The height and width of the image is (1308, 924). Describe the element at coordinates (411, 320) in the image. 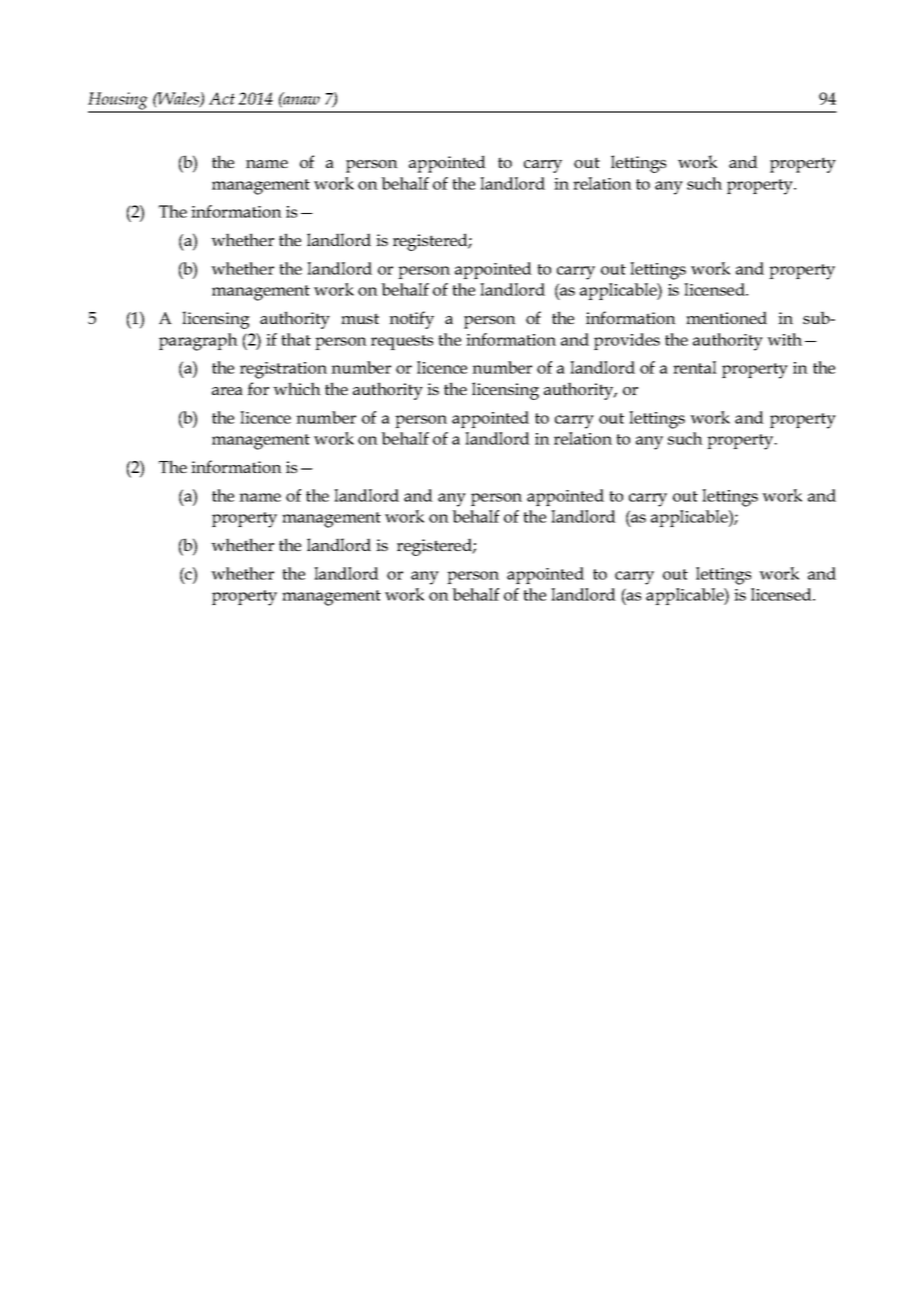

I see `notify` at that location.
